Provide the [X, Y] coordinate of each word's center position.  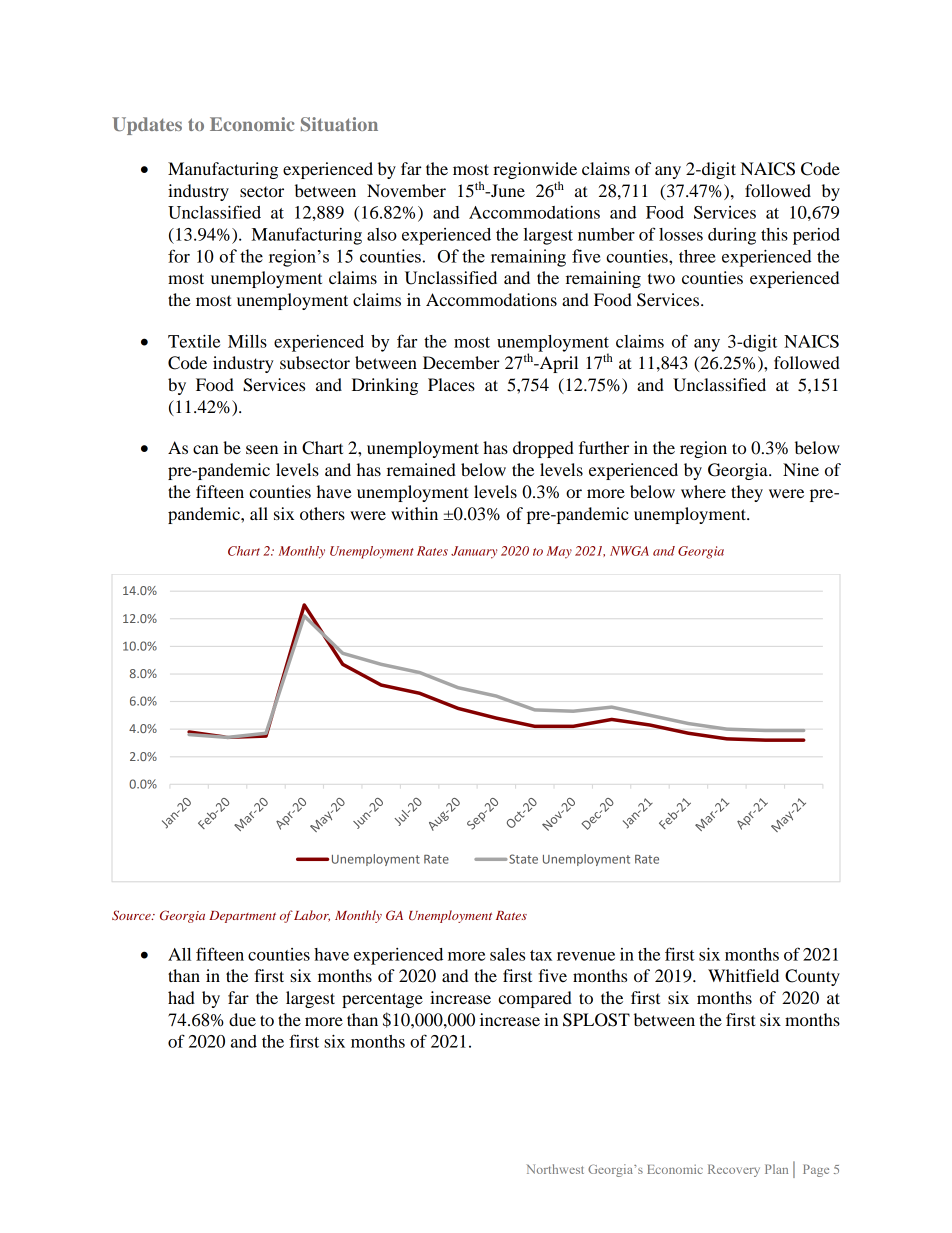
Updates [147, 126]
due [242, 1019]
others [322, 513]
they [747, 493]
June [507, 190]
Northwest [555, 1169]
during [732, 236]
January [474, 552]
